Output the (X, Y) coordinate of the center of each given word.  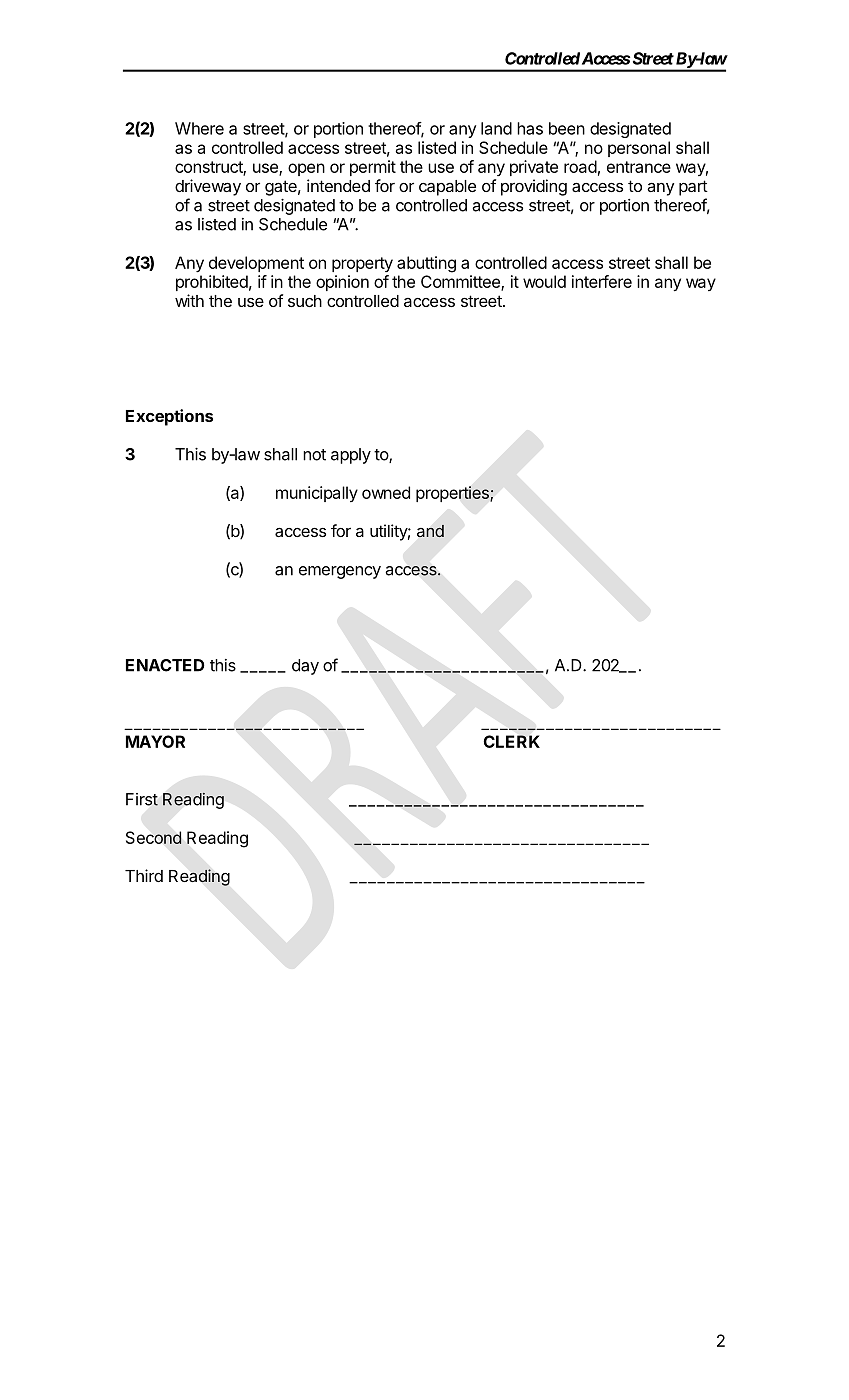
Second (154, 837)
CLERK (512, 741)
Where (199, 128)
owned (386, 492)
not (314, 455)
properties (453, 494)
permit (373, 168)
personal (639, 149)
